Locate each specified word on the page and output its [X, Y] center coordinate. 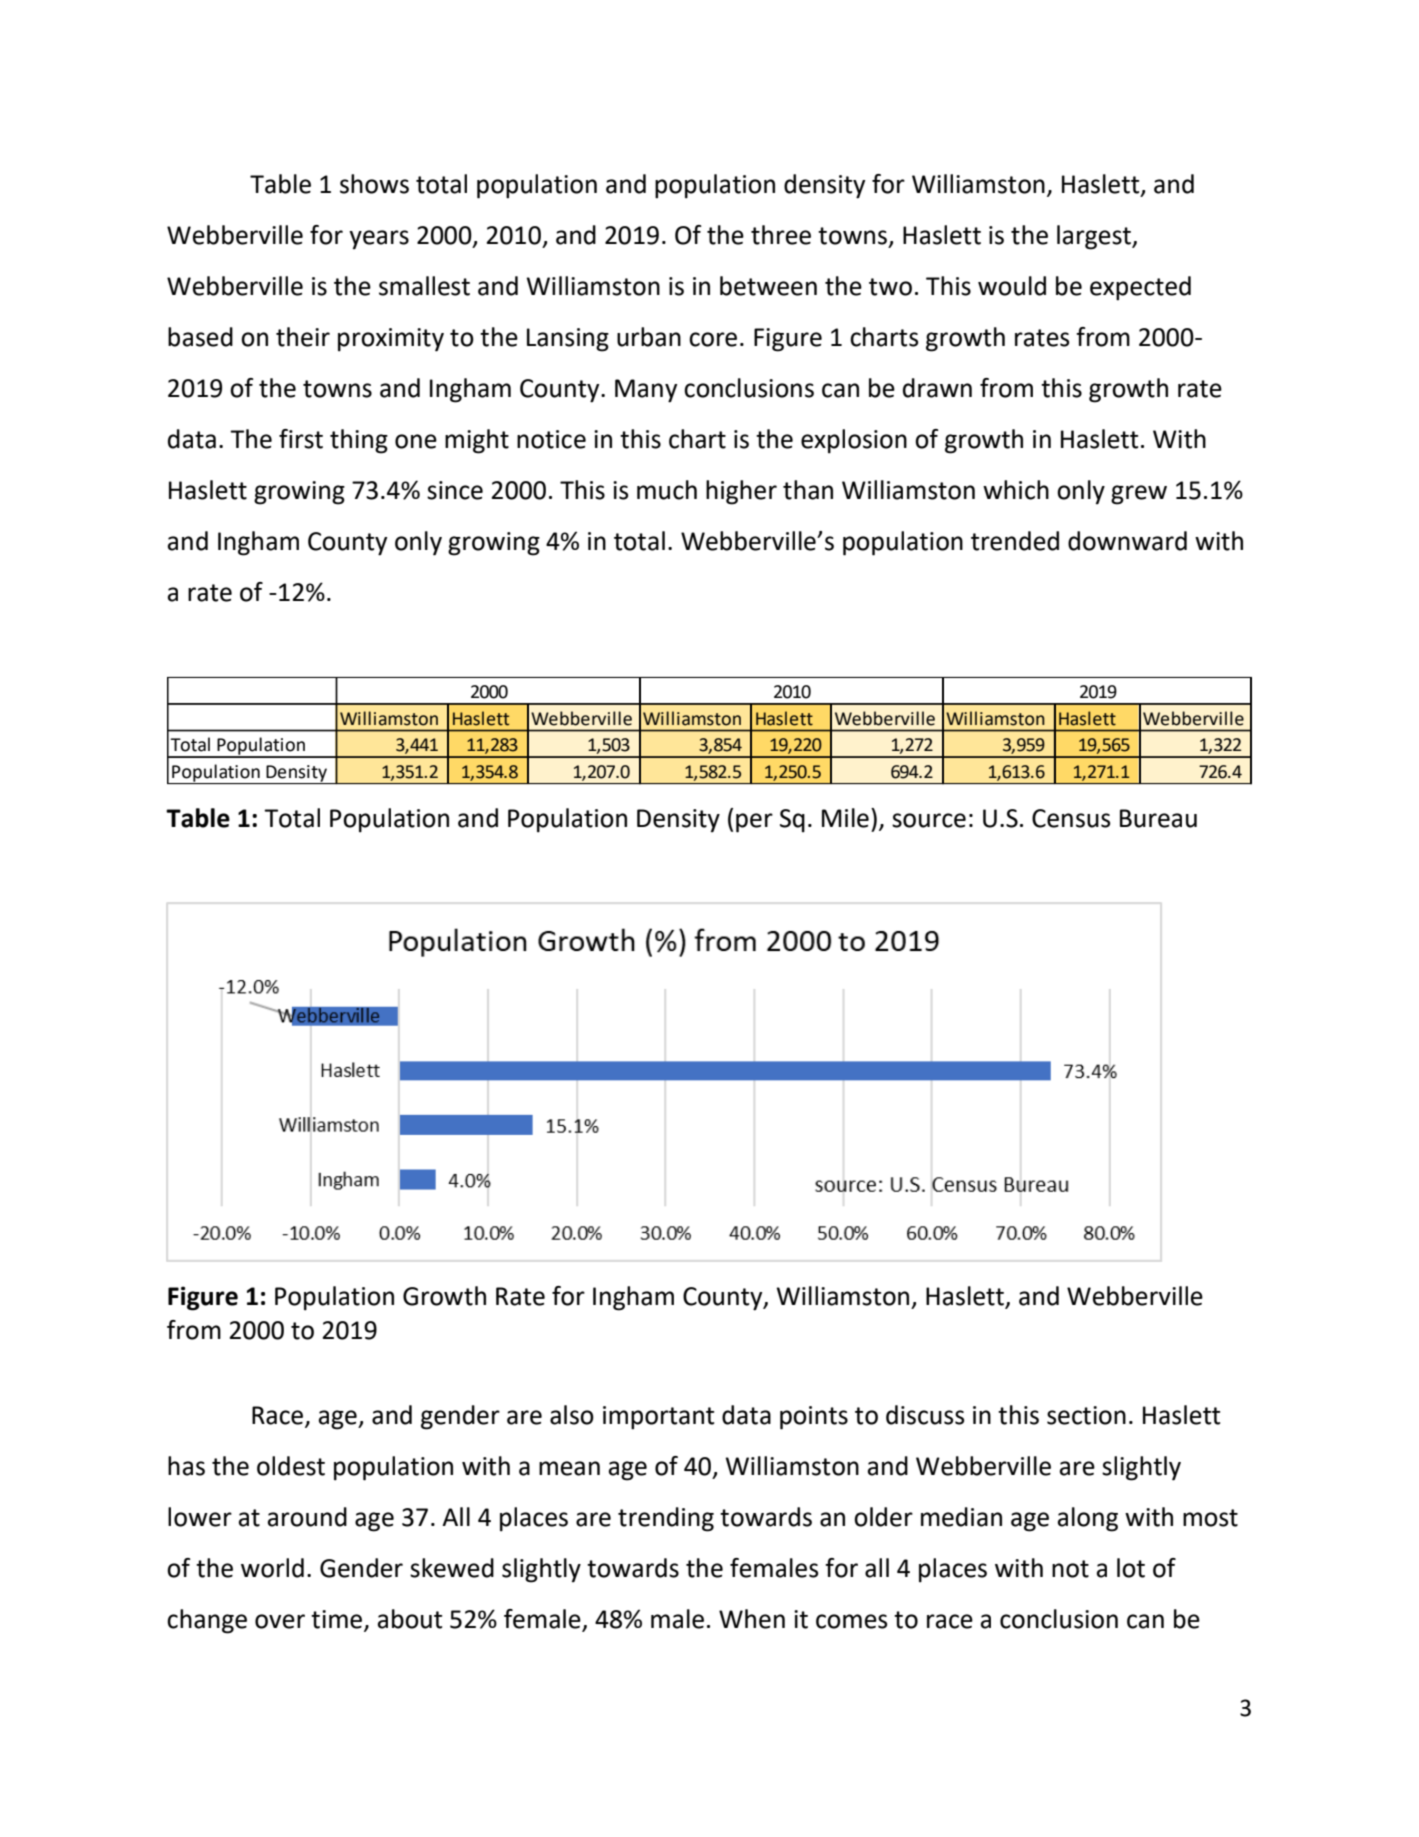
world [272, 1568]
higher [741, 492]
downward [1127, 541]
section [1086, 1415]
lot [1131, 1568]
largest [1095, 237]
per [754, 823]
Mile [845, 818]
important [658, 1418]
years [379, 239]
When [752, 1619]
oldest [291, 1466]
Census [1071, 818]
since [455, 490]
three [781, 235]
